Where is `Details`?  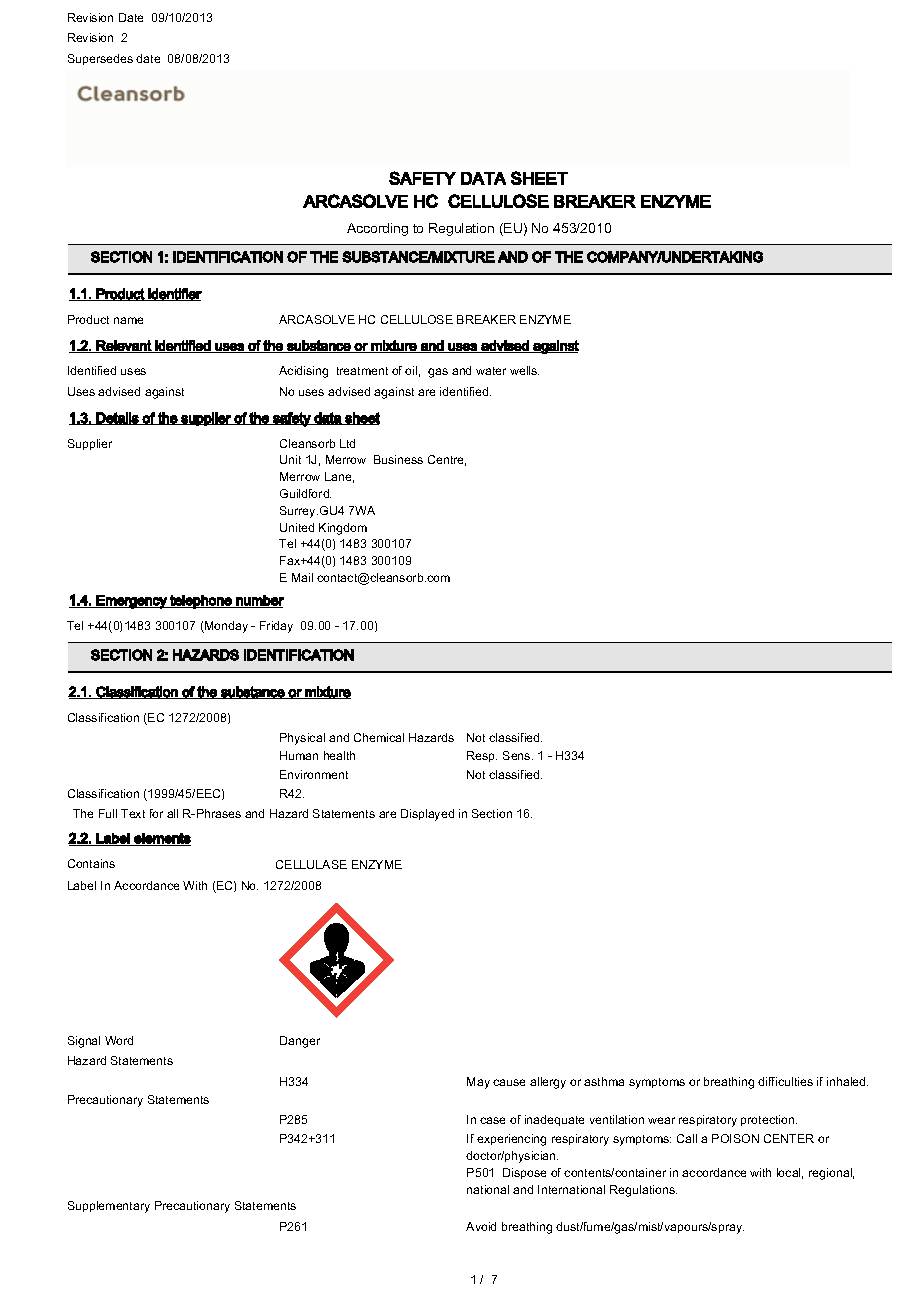
Details is located at coordinates (118, 418).
